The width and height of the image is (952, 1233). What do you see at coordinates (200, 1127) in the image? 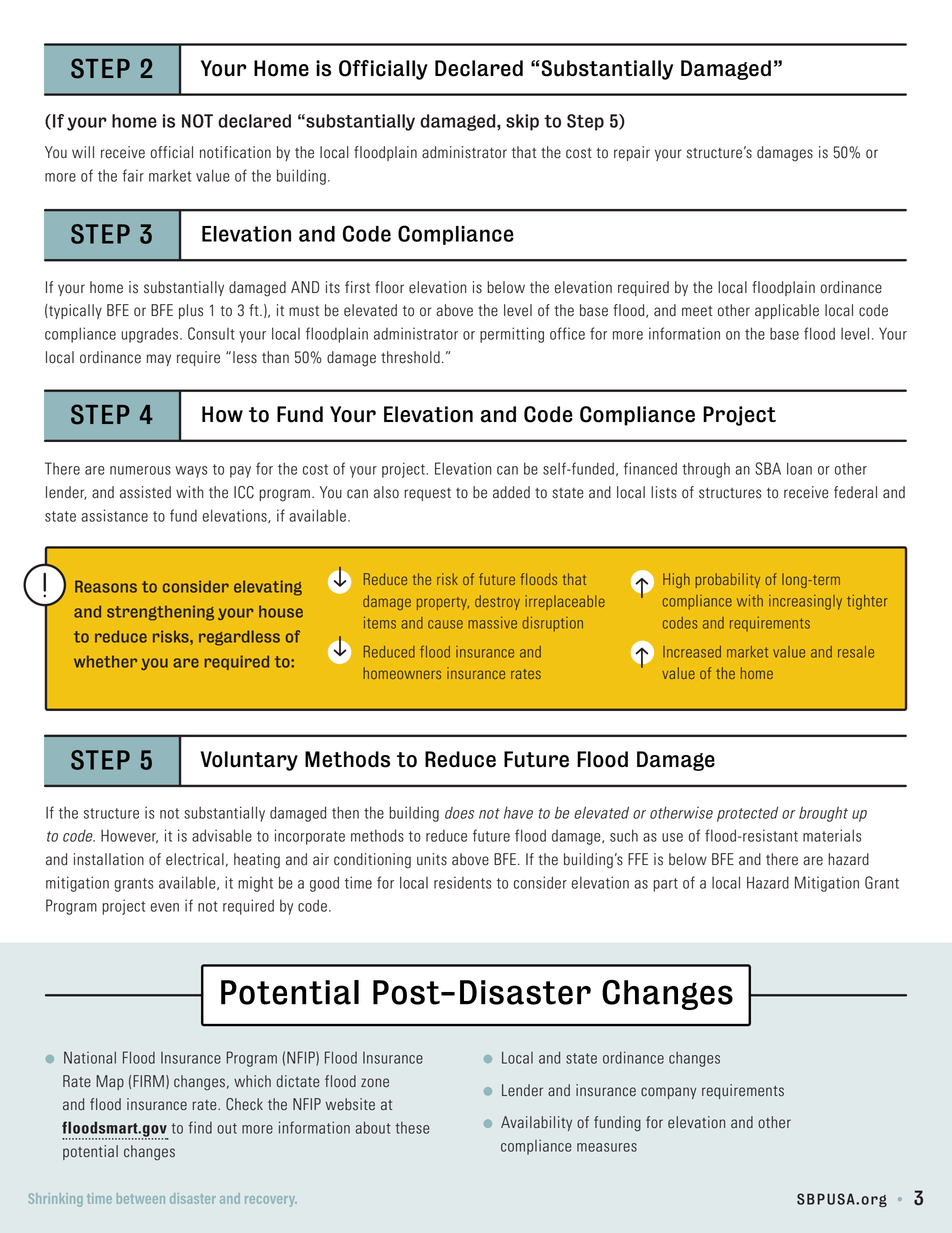
I see `find` at bounding box center [200, 1127].
